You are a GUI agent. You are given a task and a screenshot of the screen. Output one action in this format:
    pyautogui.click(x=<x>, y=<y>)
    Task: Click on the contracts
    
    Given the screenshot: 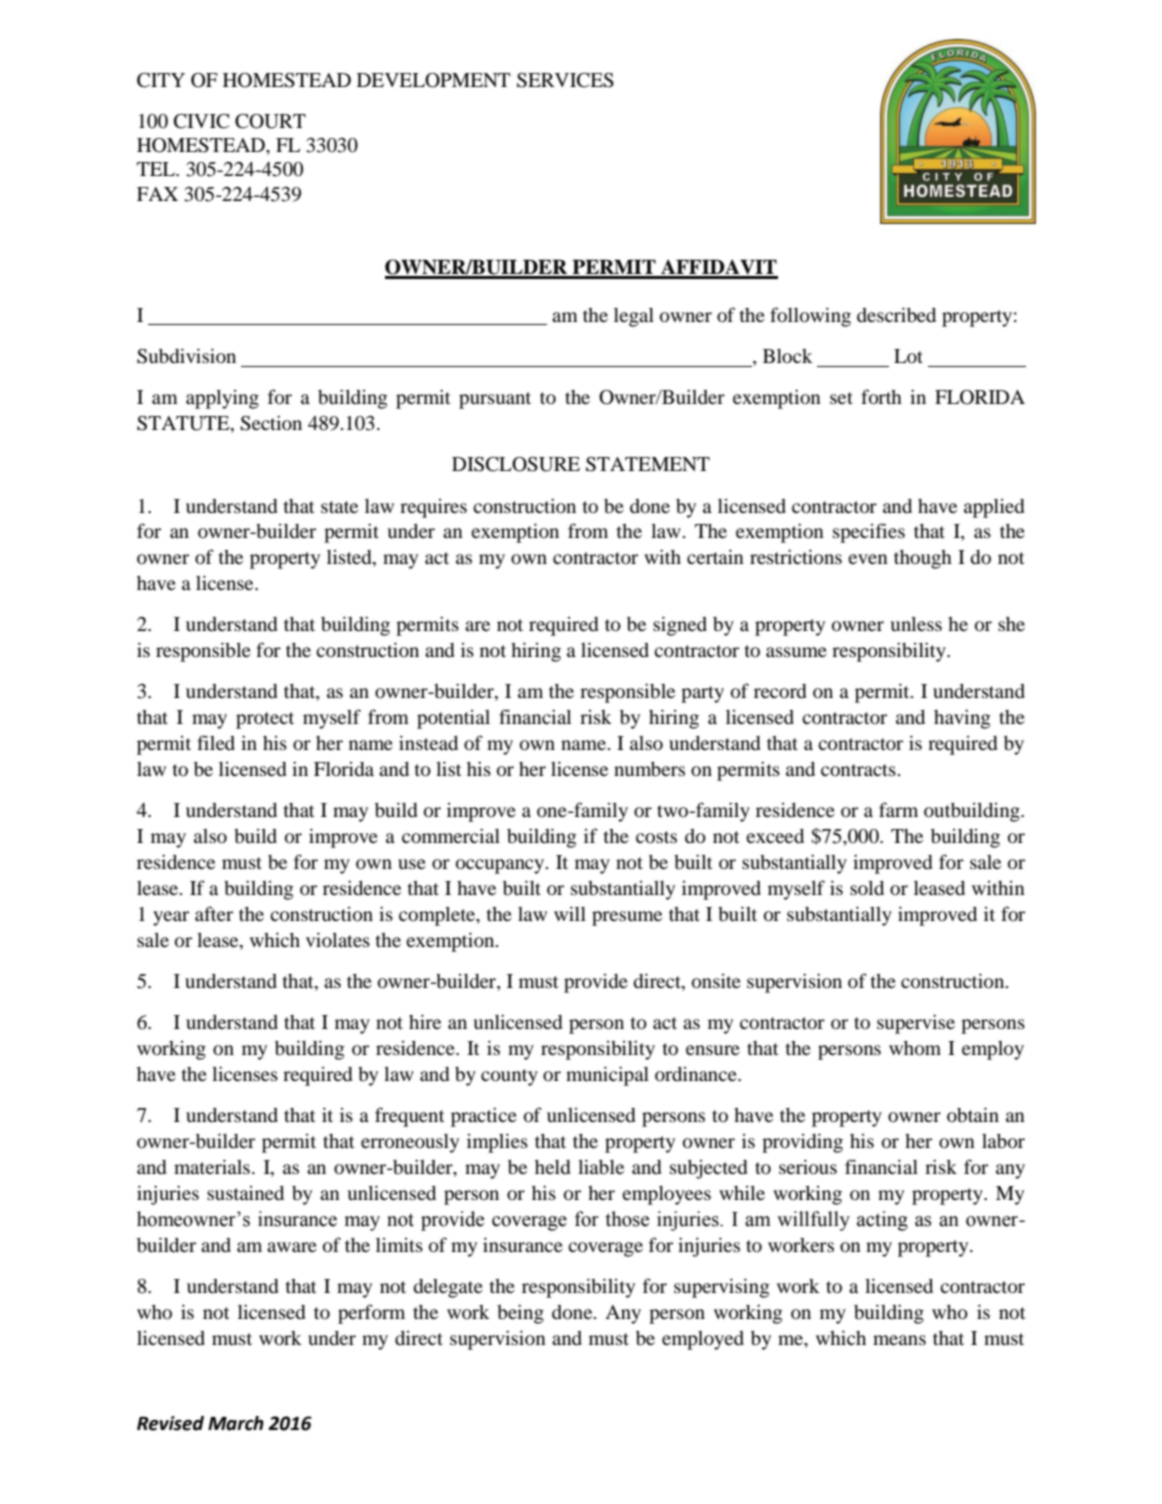 What is the action you would take?
    pyautogui.click(x=859, y=770)
